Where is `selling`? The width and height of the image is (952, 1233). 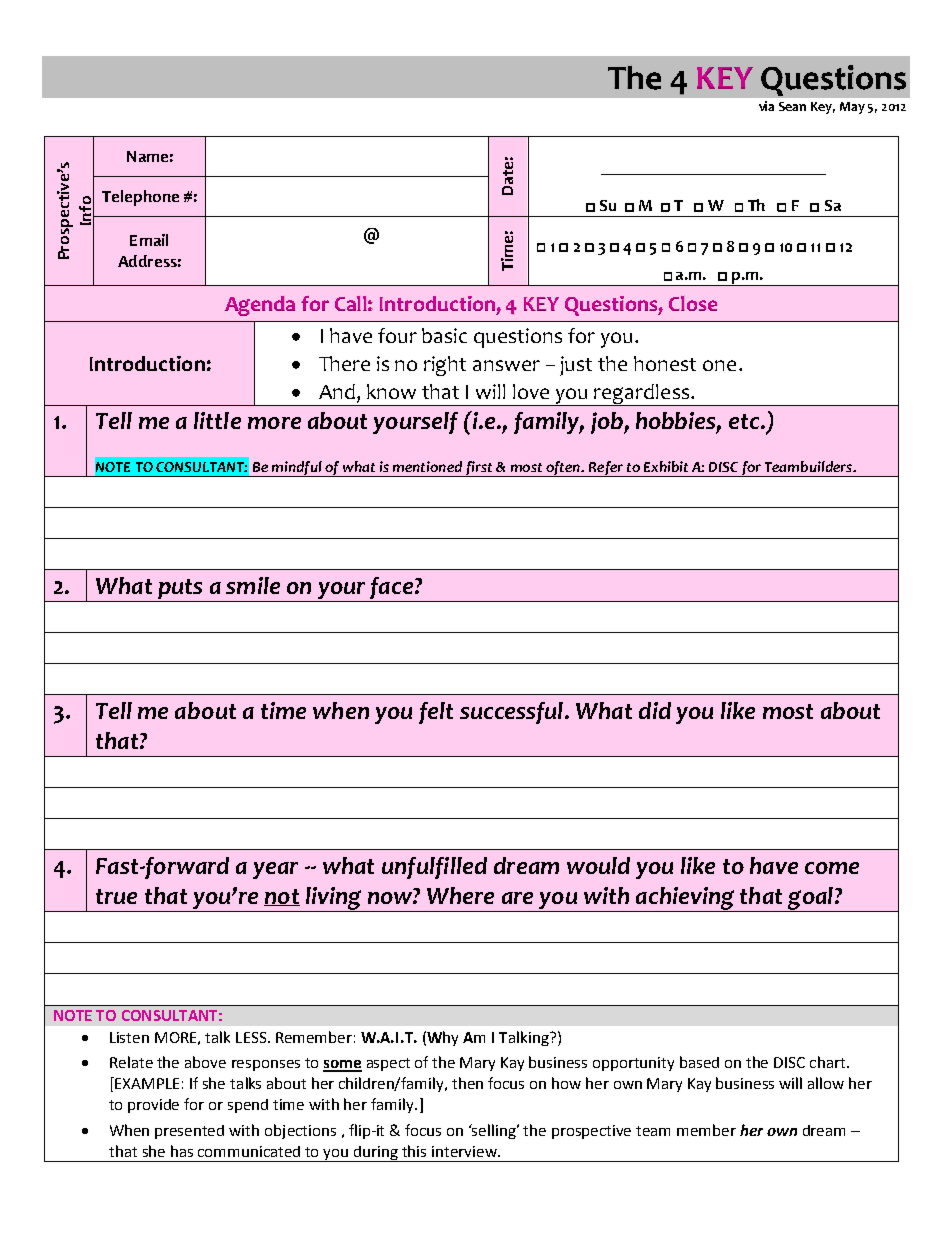
selling is located at coordinates (494, 1131).
